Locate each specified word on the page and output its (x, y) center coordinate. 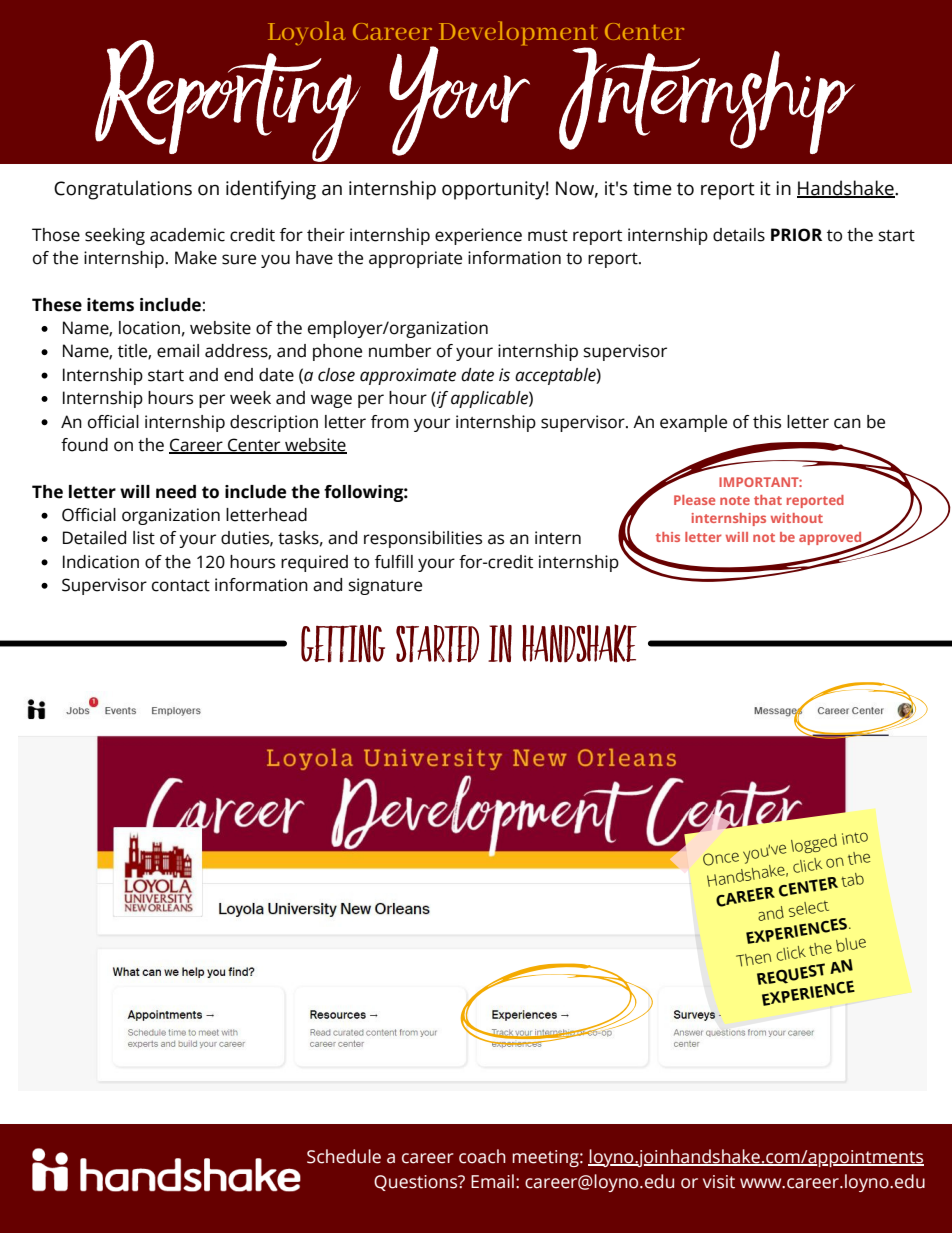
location (149, 328)
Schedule (344, 1156)
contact (181, 586)
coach (482, 1156)
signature (385, 586)
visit (719, 1182)
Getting (343, 644)
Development (518, 34)
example (693, 423)
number (400, 351)
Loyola (307, 33)
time (652, 188)
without (797, 518)
